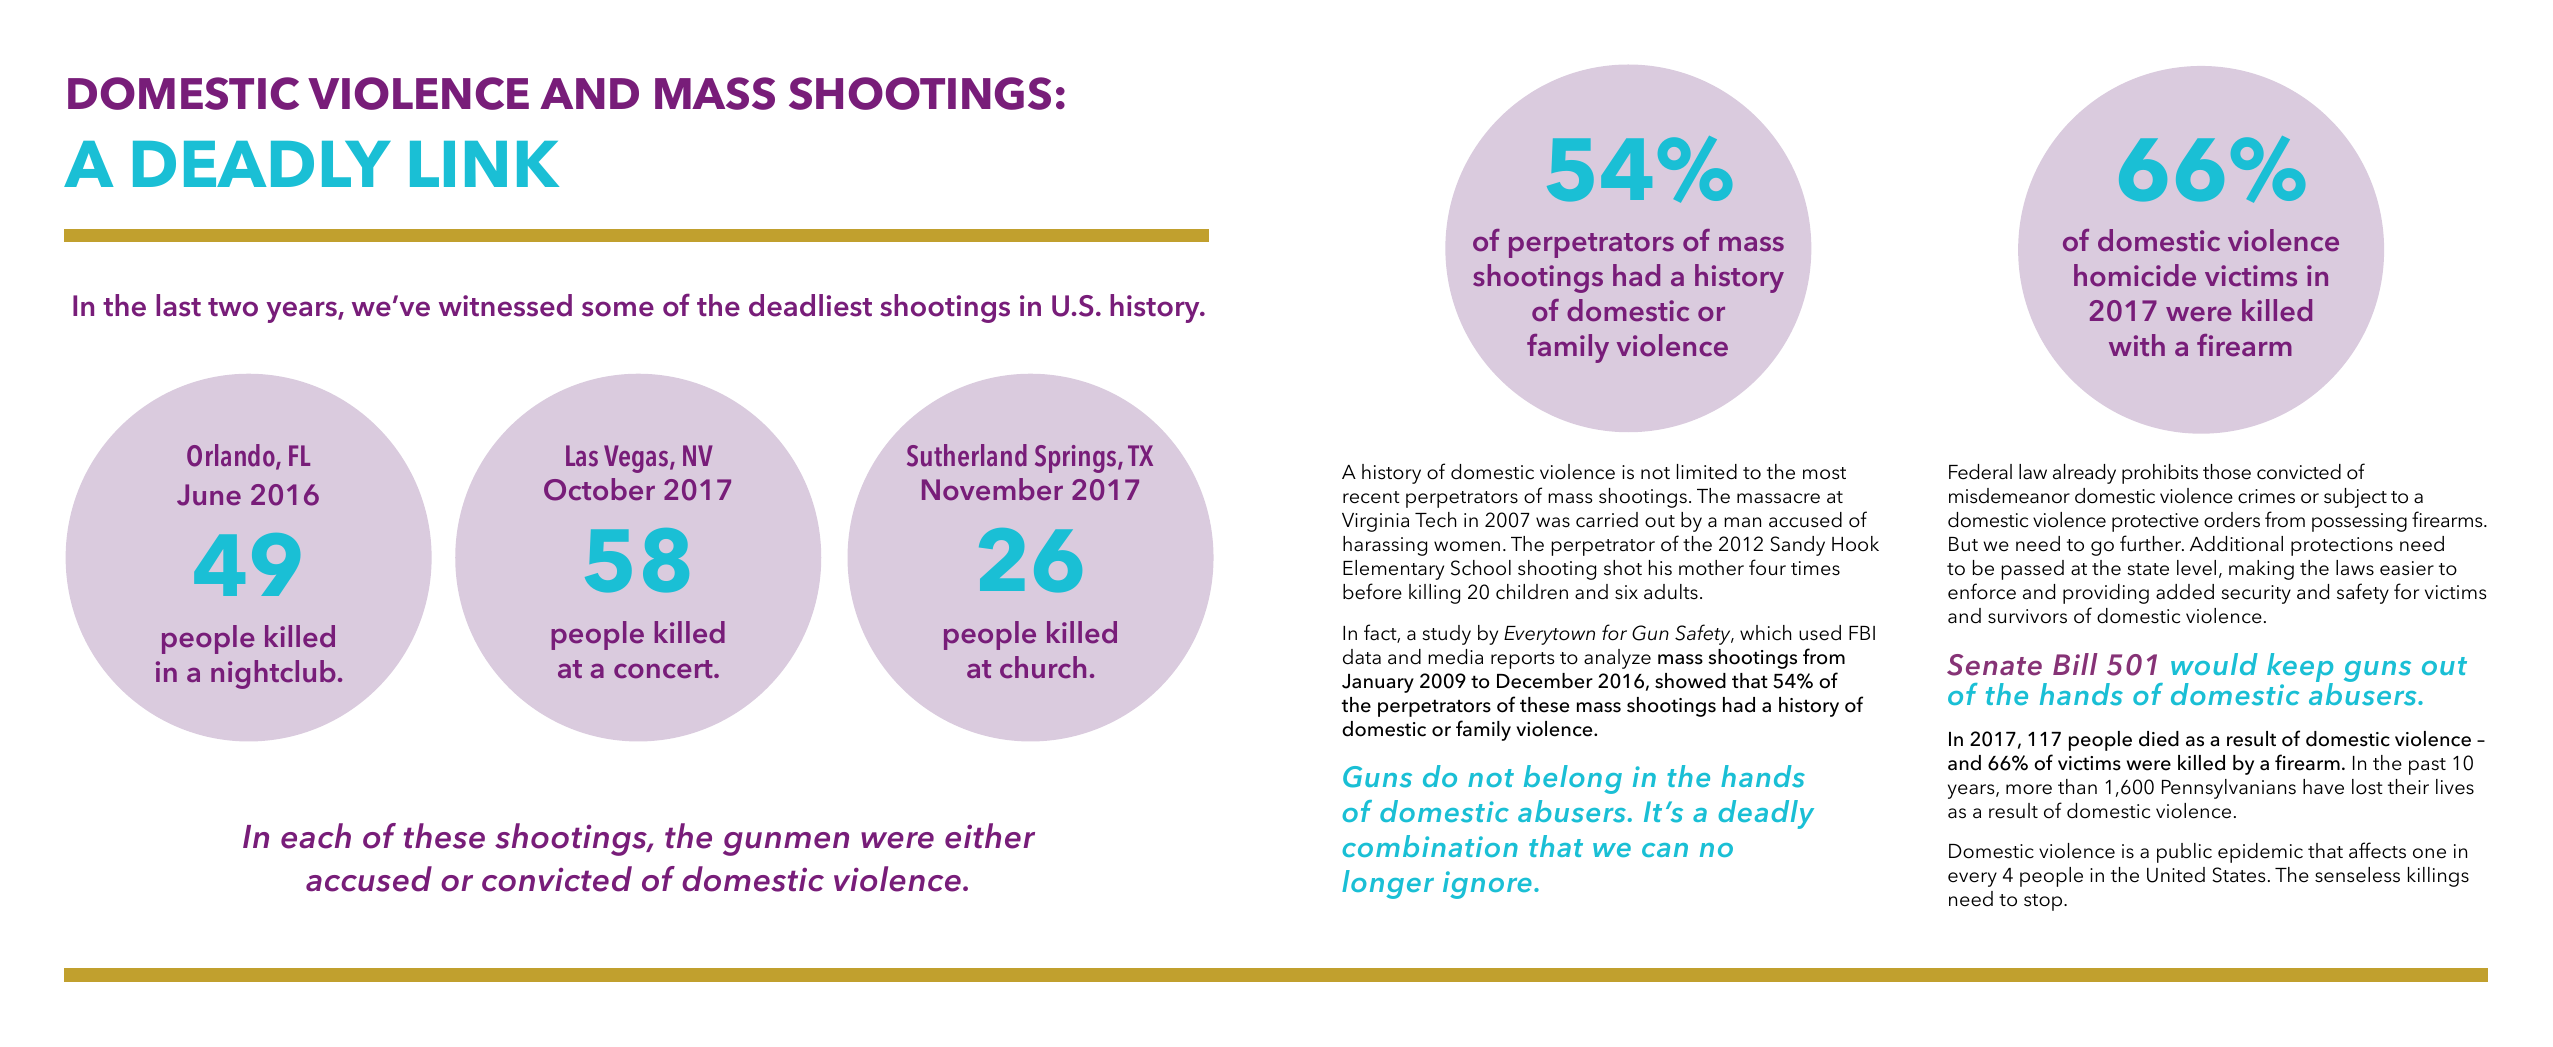  What do you see at coordinates (2135, 275) in the screenshot?
I see `homicide` at bounding box center [2135, 275].
